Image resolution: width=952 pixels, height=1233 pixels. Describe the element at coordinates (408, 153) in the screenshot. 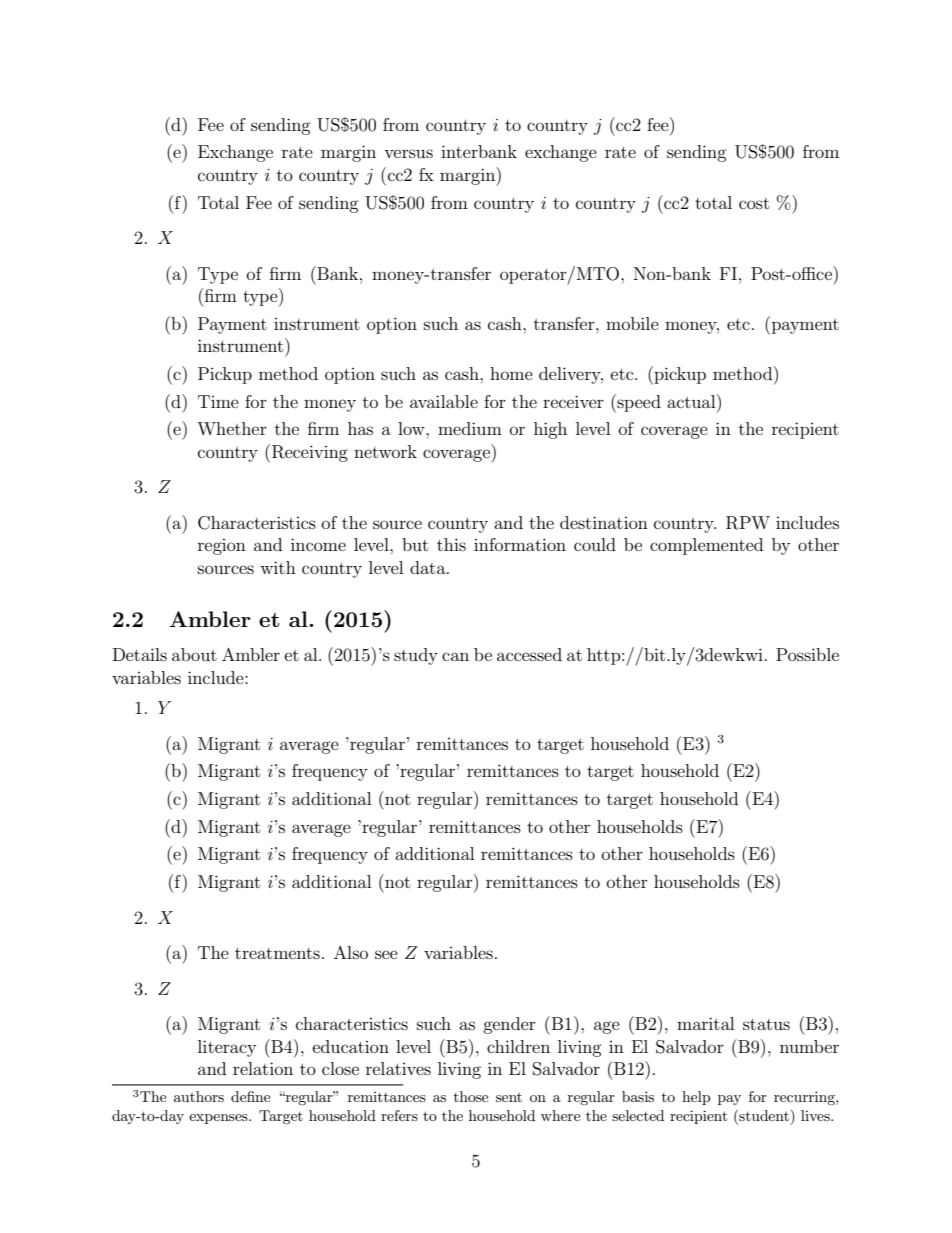

I see `versus` at that location.
